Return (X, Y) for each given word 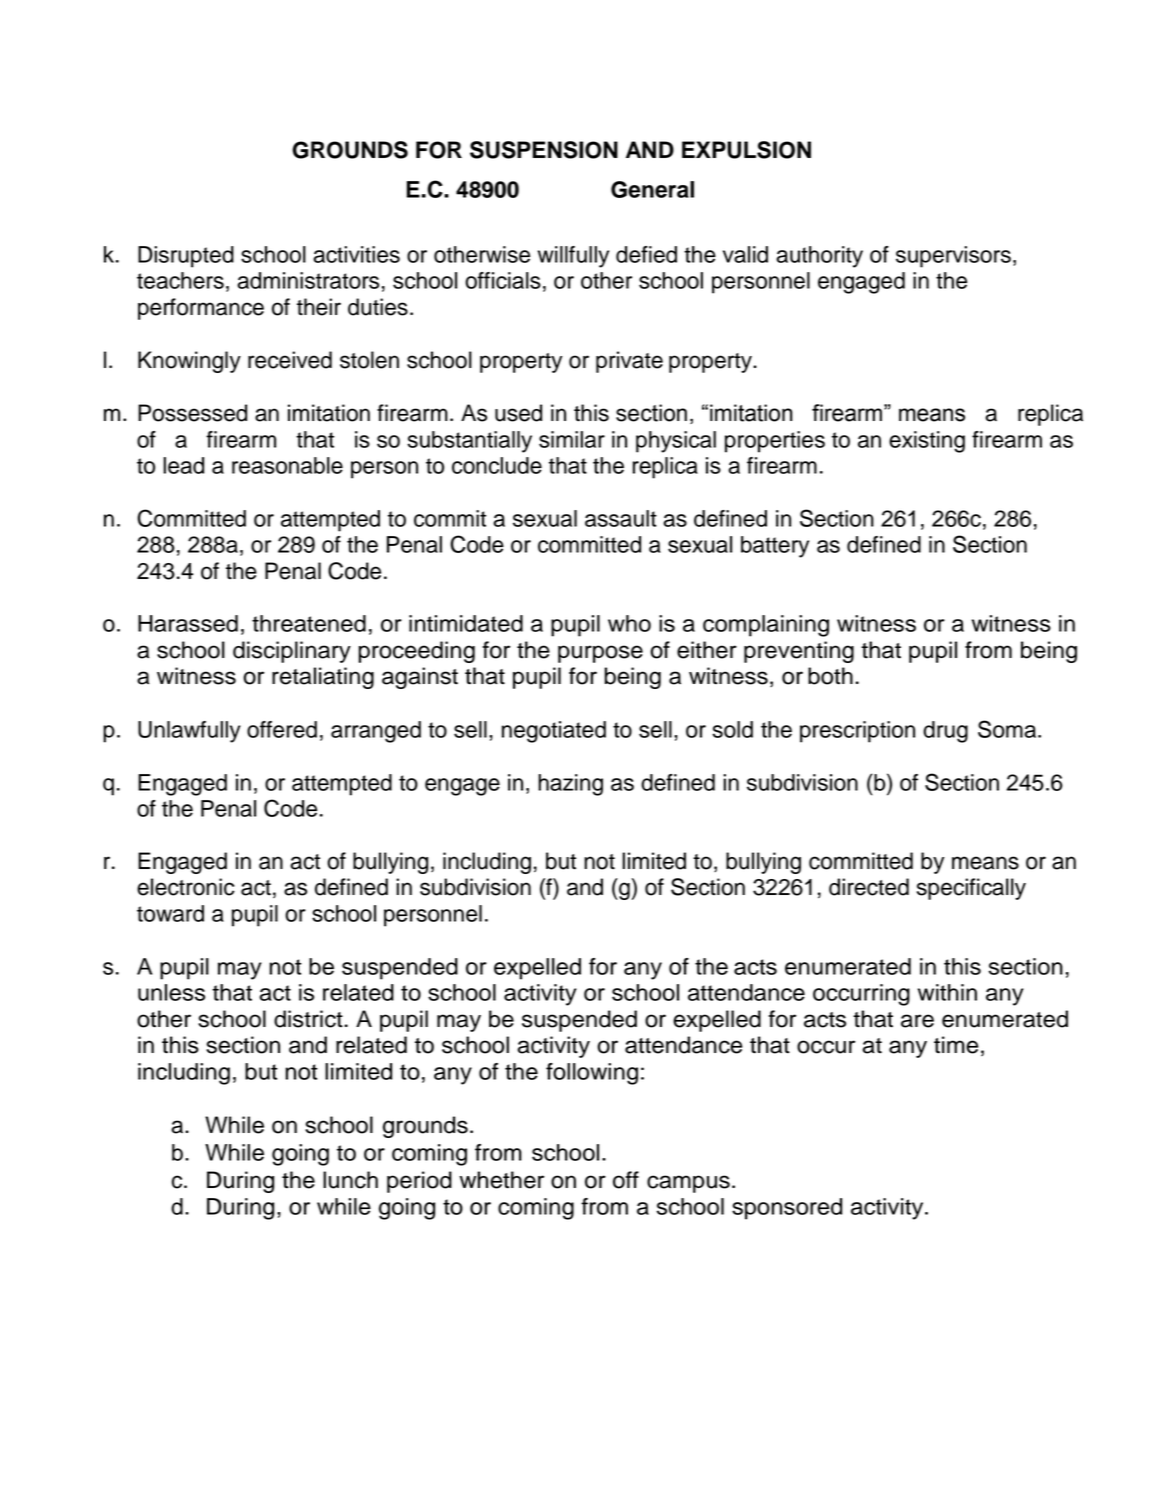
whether (501, 1180)
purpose (600, 654)
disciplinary (292, 652)
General (652, 189)
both (830, 676)
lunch (350, 1180)
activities (356, 254)
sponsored (787, 1209)
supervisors (953, 257)
